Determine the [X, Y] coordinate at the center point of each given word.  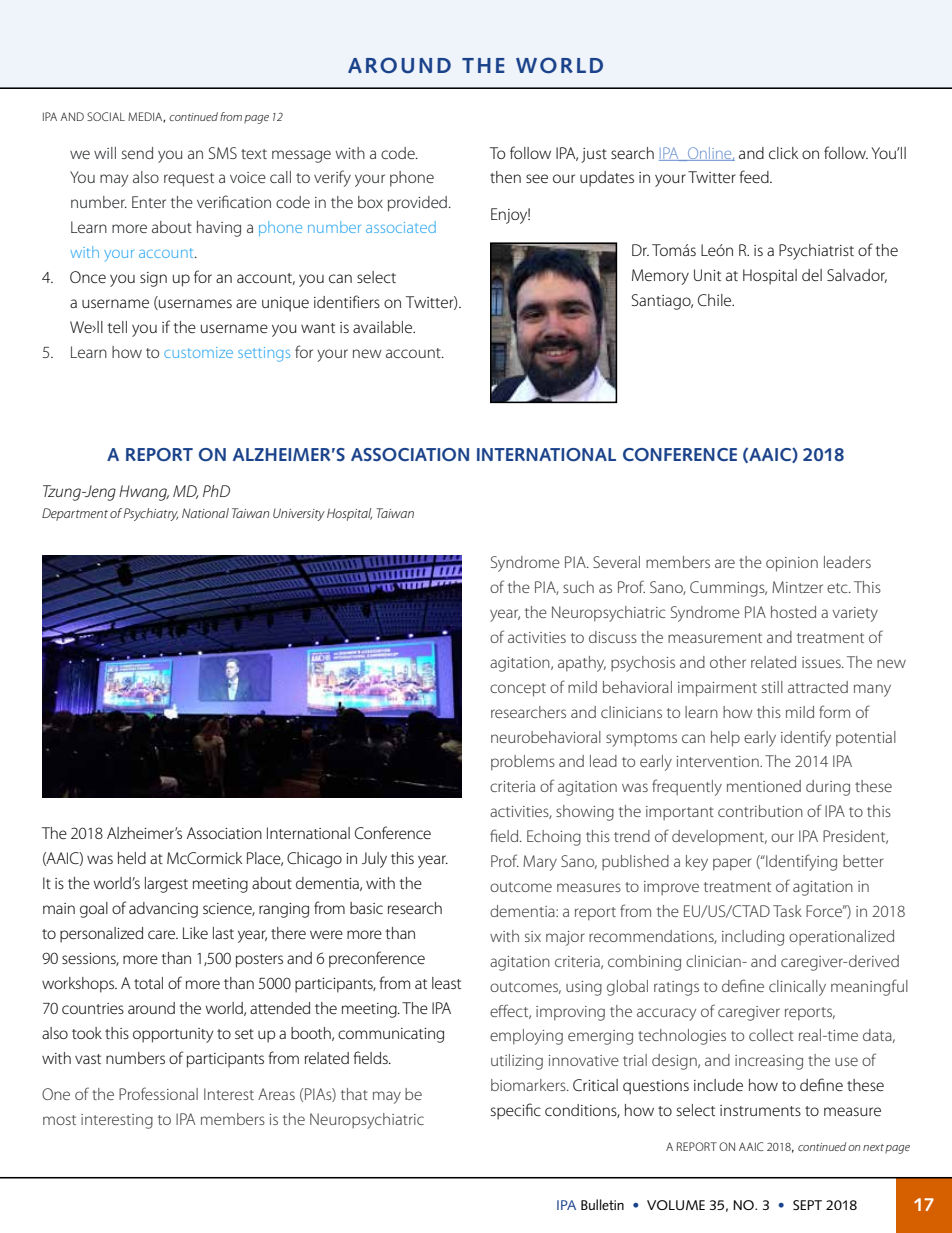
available [384, 327]
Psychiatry [151, 514]
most [59, 1120]
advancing [163, 910]
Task [787, 911]
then [505, 177]
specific [516, 1111]
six [533, 936]
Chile [716, 300]
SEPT [807, 1205]
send [137, 153]
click [783, 153]
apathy [582, 664]
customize [198, 352]
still [772, 687]
